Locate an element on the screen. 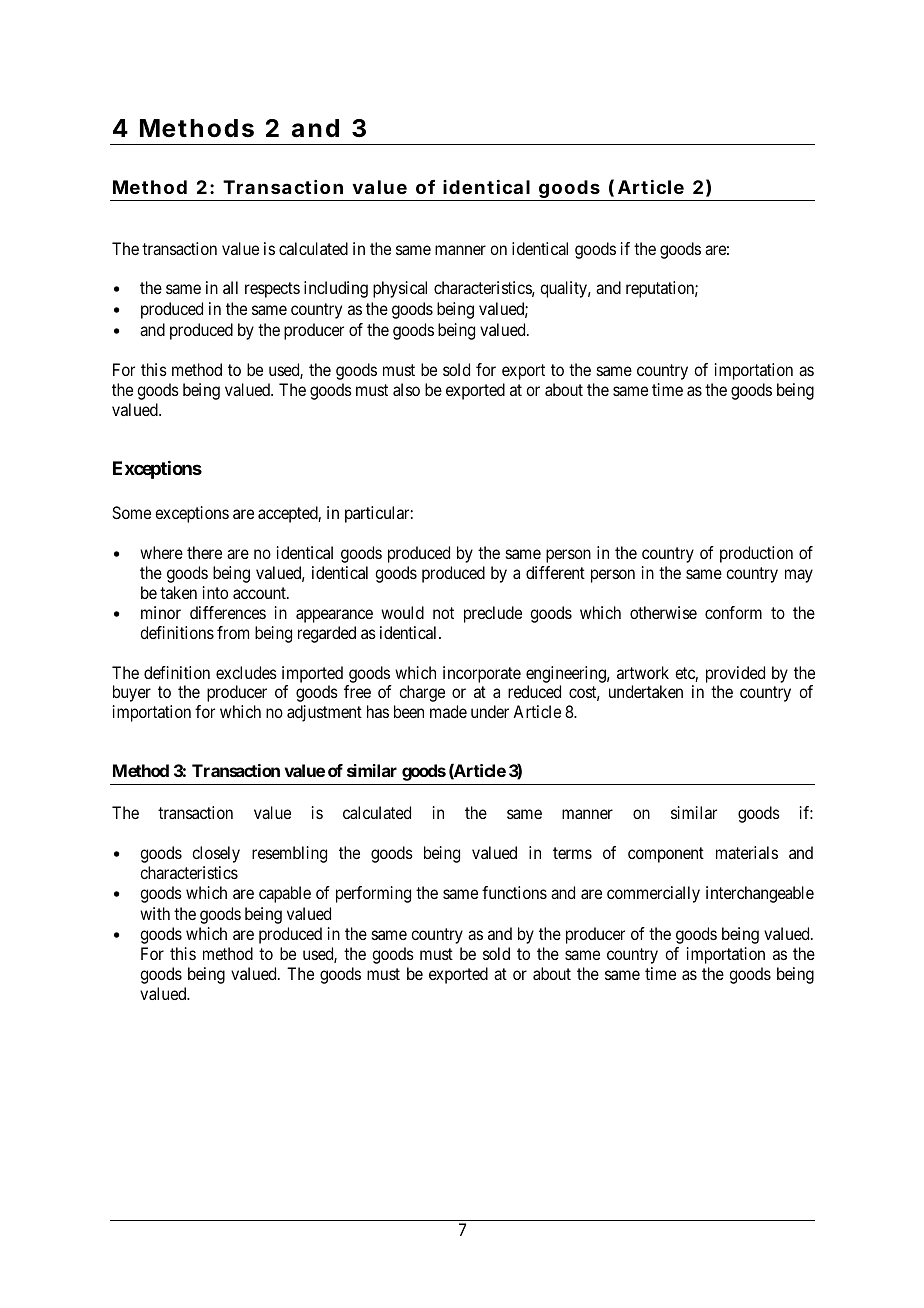 Image resolution: width=924 pixels, height=1308 pixels. also is located at coordinates (406, 389).
